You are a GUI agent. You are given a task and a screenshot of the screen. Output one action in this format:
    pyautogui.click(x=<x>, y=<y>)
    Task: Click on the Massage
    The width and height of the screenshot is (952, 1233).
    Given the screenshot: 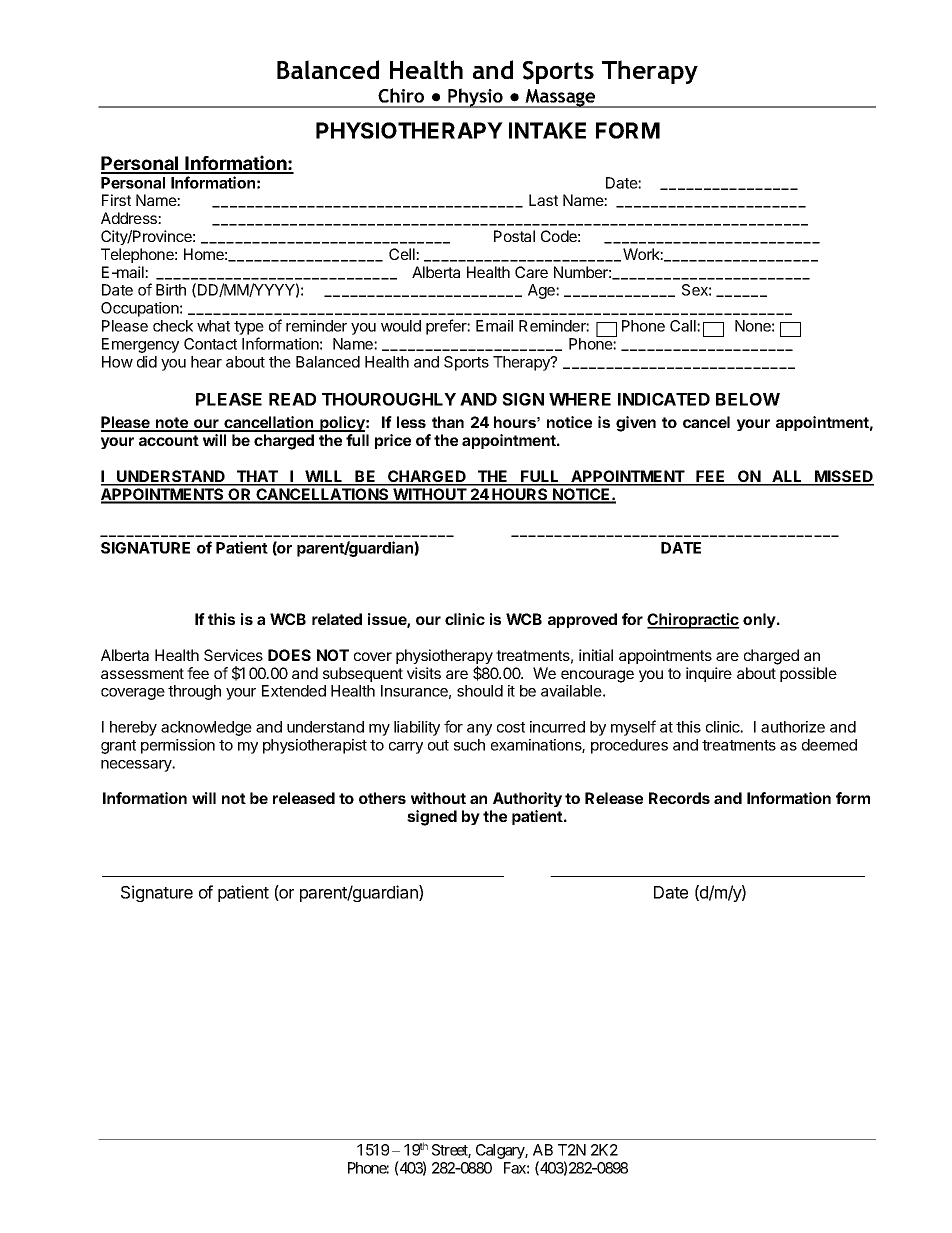 What is the action you would take?
    pyautogui.click(x=561, y=98)
